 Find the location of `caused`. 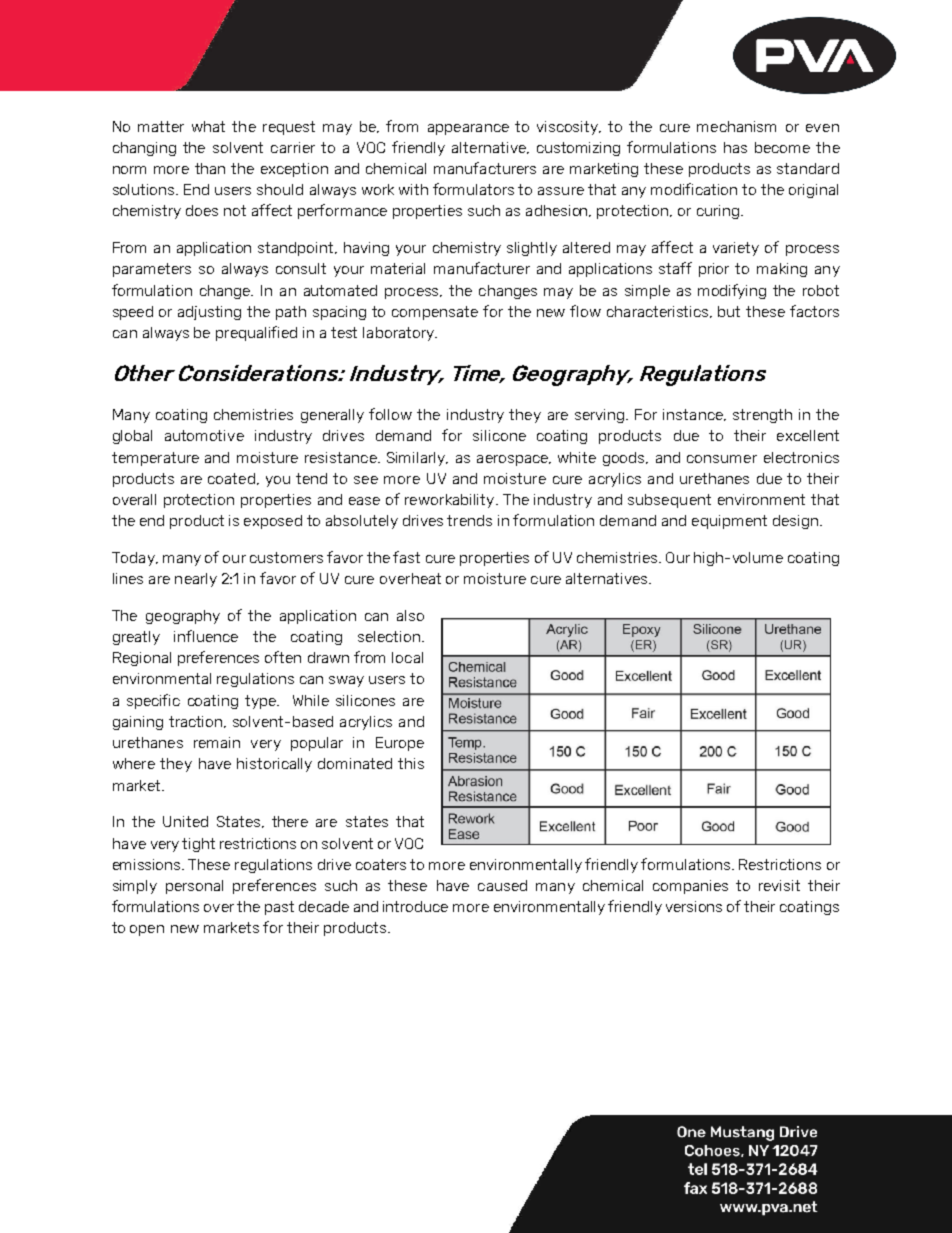

caused is located at coordinates (502, 885).
